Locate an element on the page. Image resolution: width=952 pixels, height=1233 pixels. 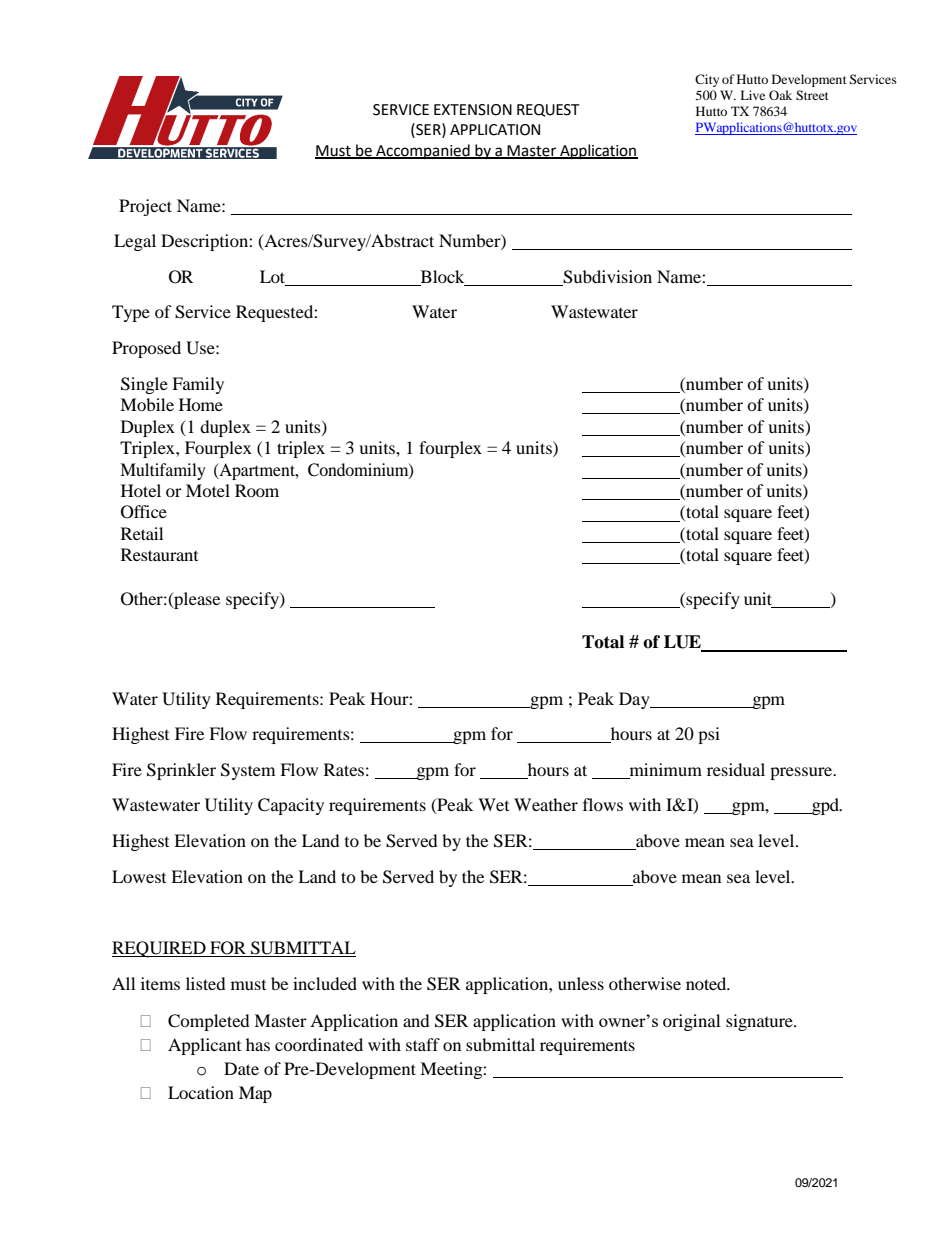
Home is located at coordinates (201, 404).
